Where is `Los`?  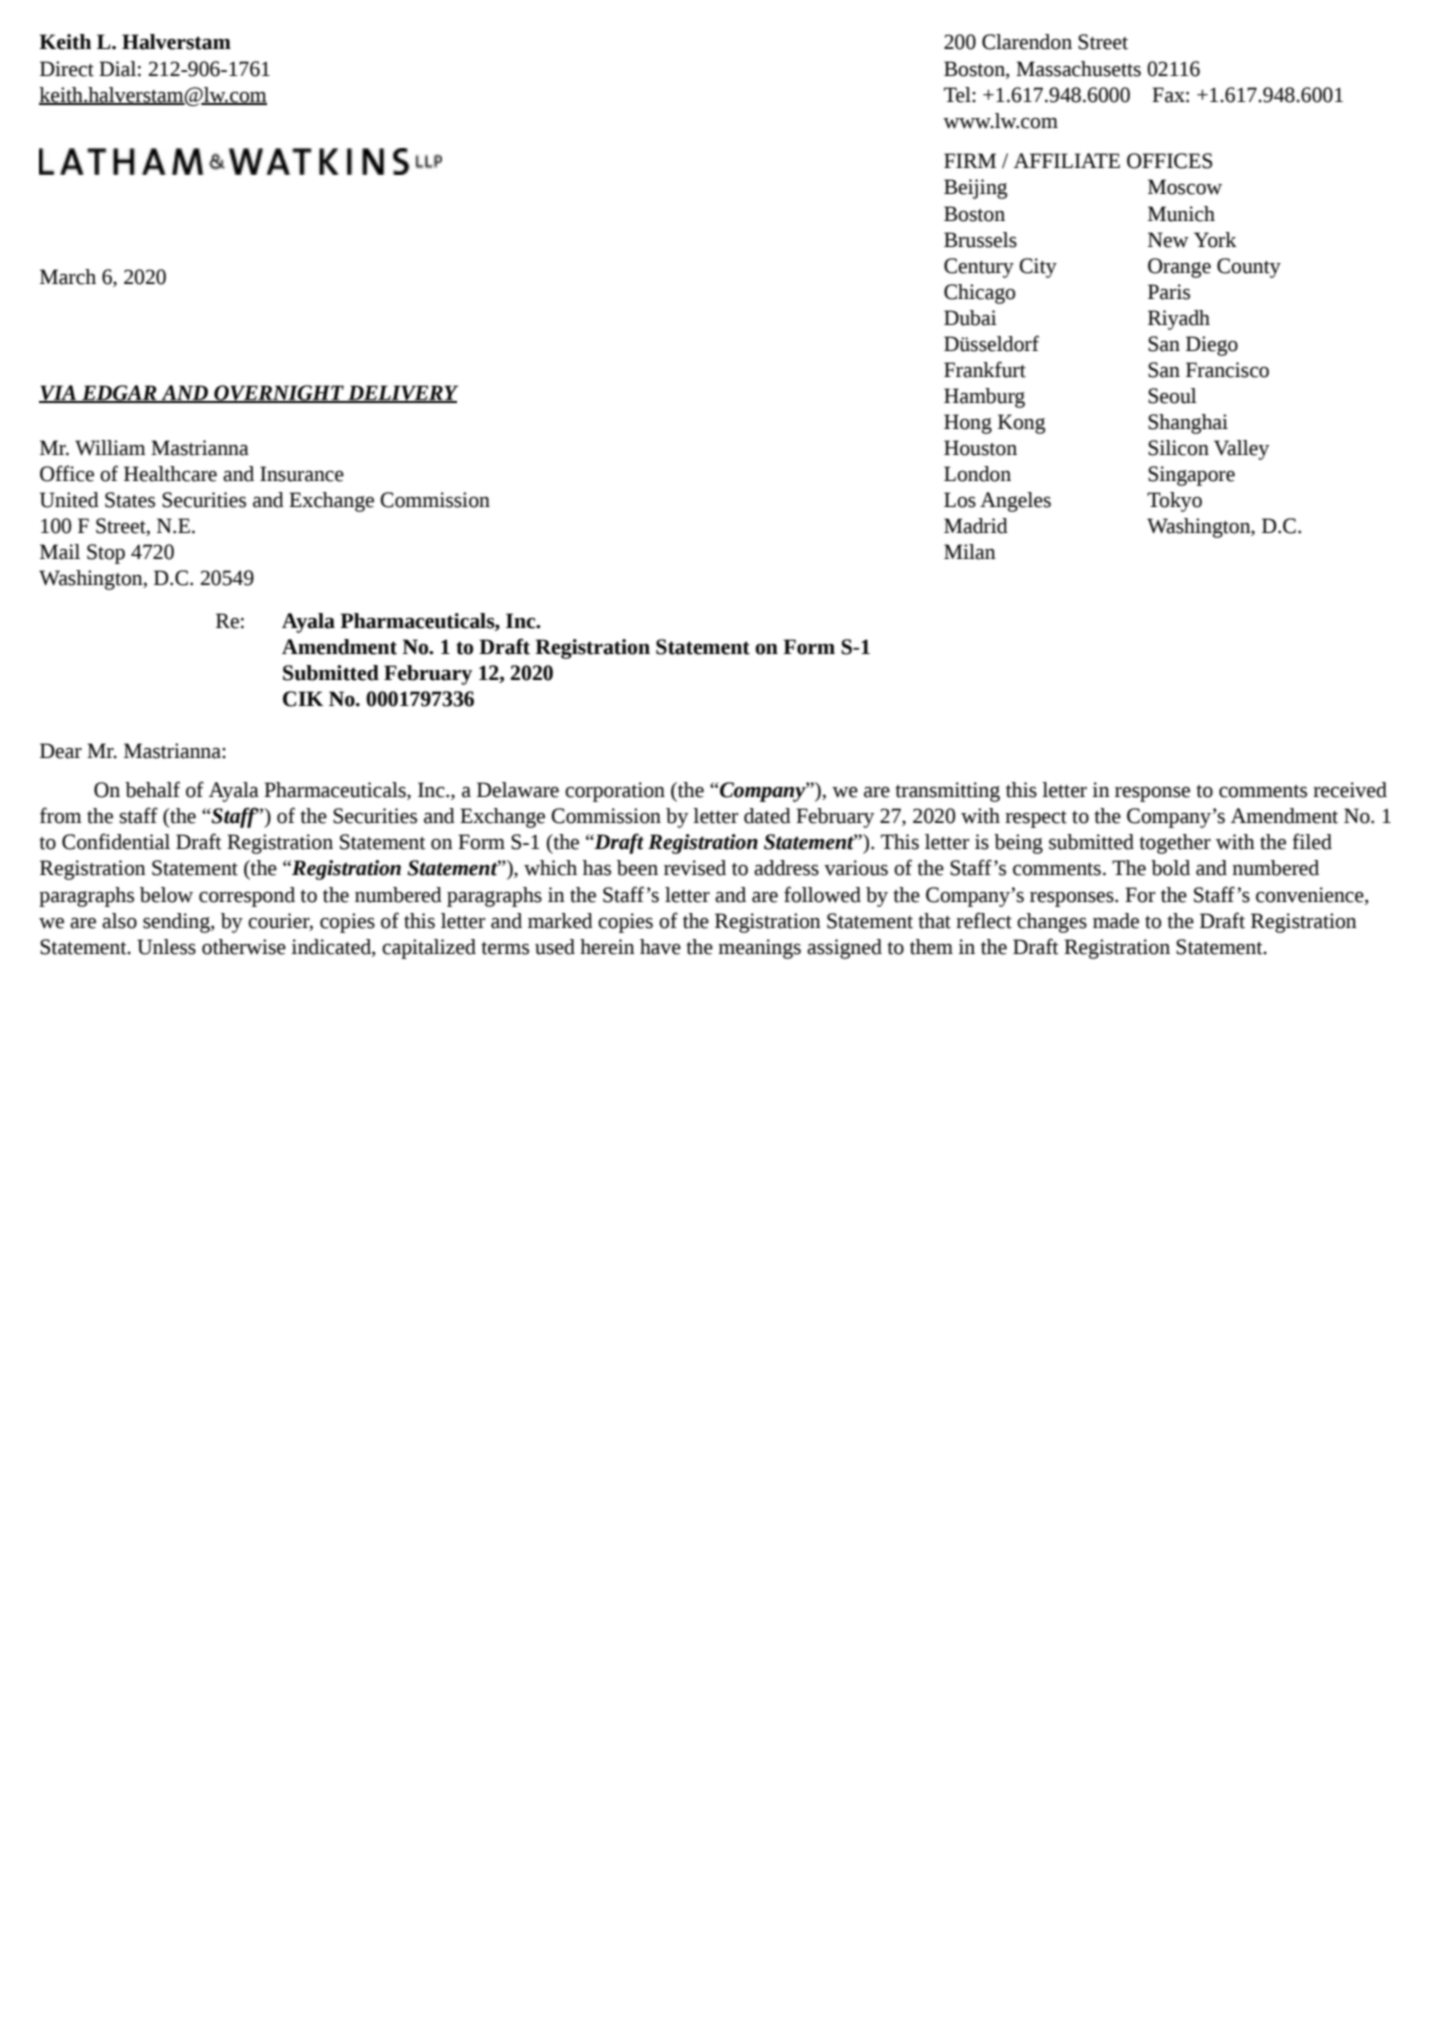 Los is located at coordinates (960, 500).
